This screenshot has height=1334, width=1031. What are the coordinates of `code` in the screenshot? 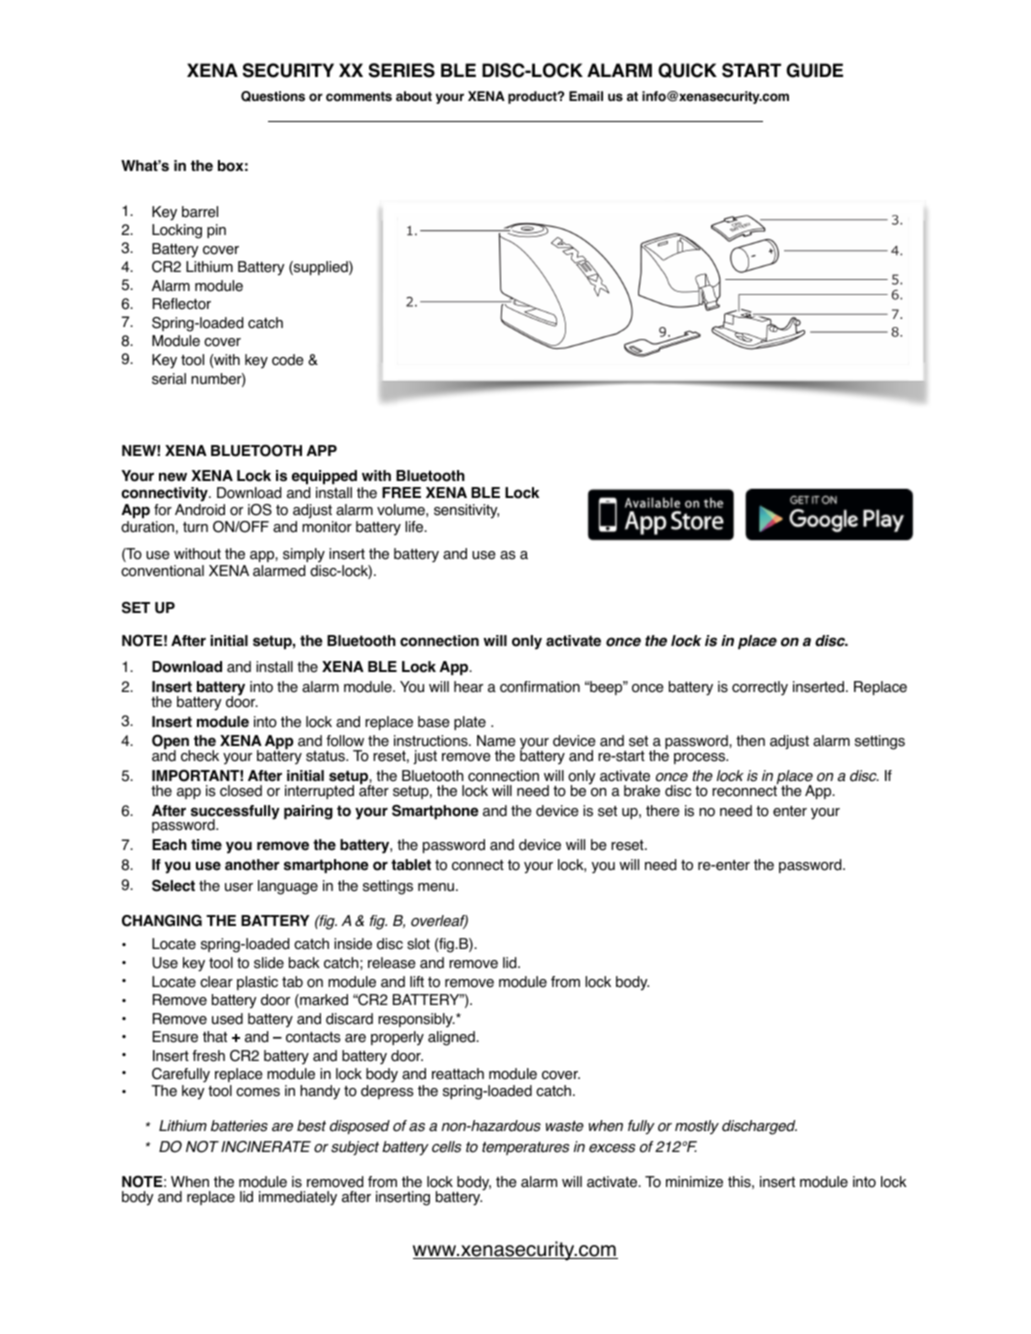 It's located at (288, 360).
